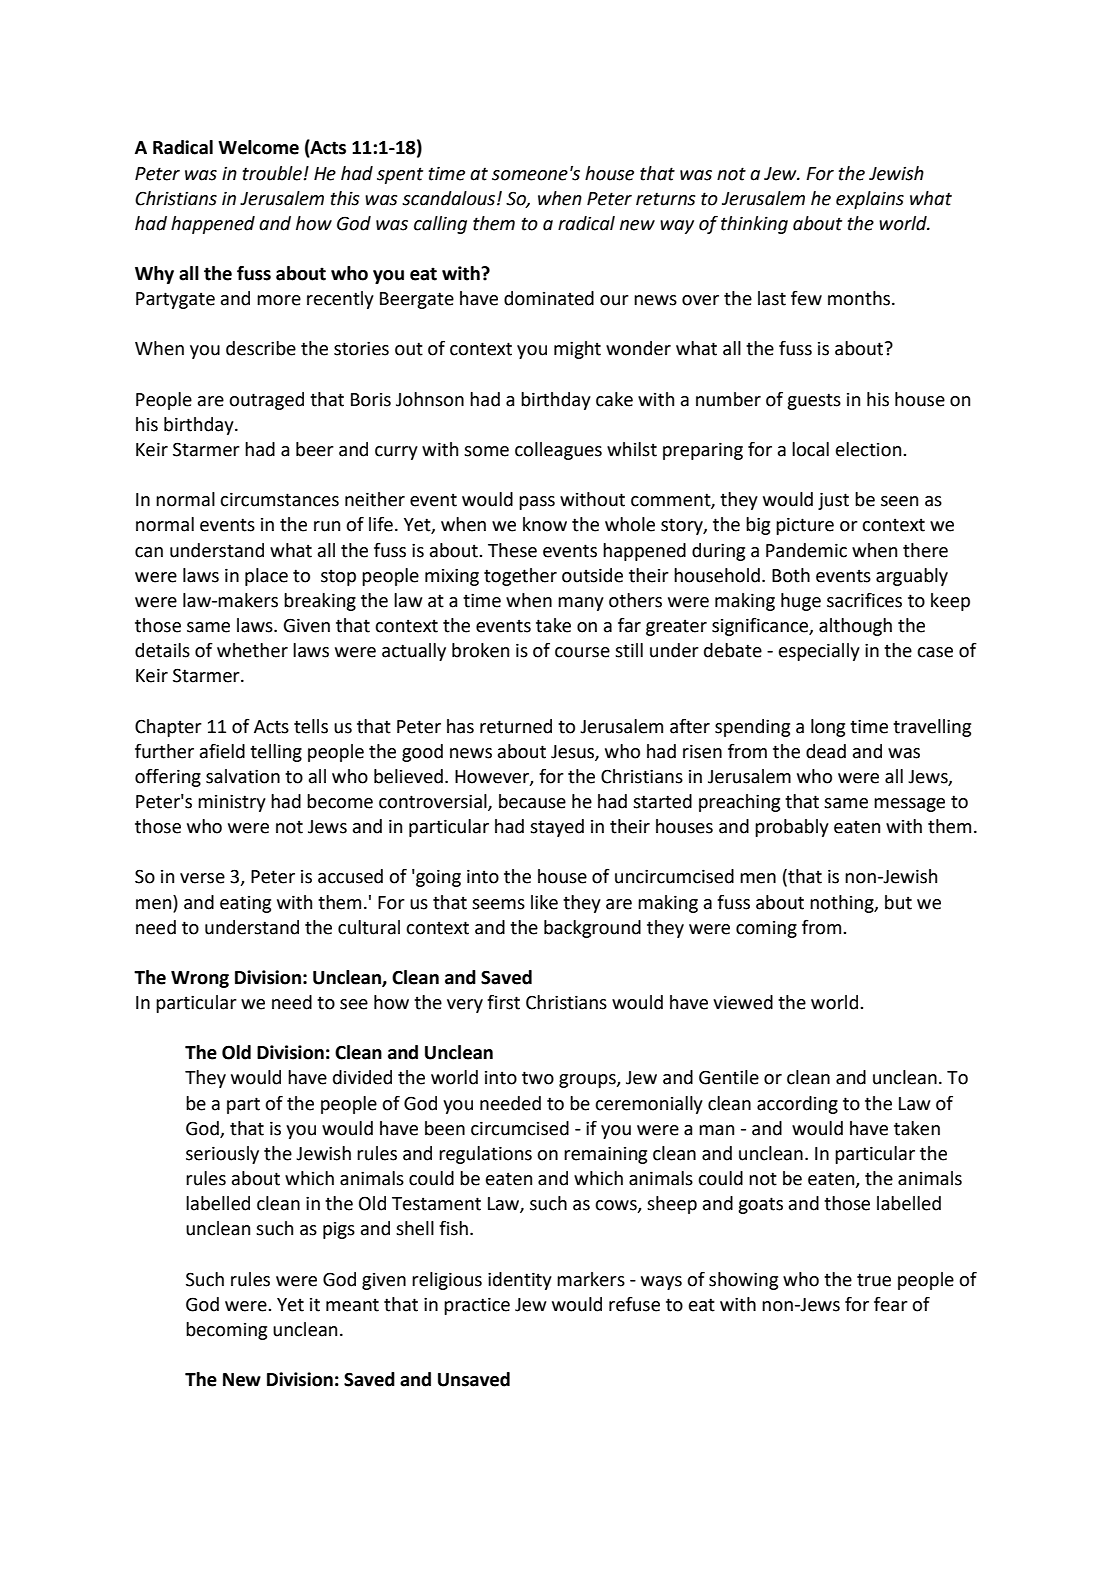 The image size is (1115, 1576). What do you see at coordinates (273, 173) in the document?
I see `trouble` at bounding box center [273, 173].
